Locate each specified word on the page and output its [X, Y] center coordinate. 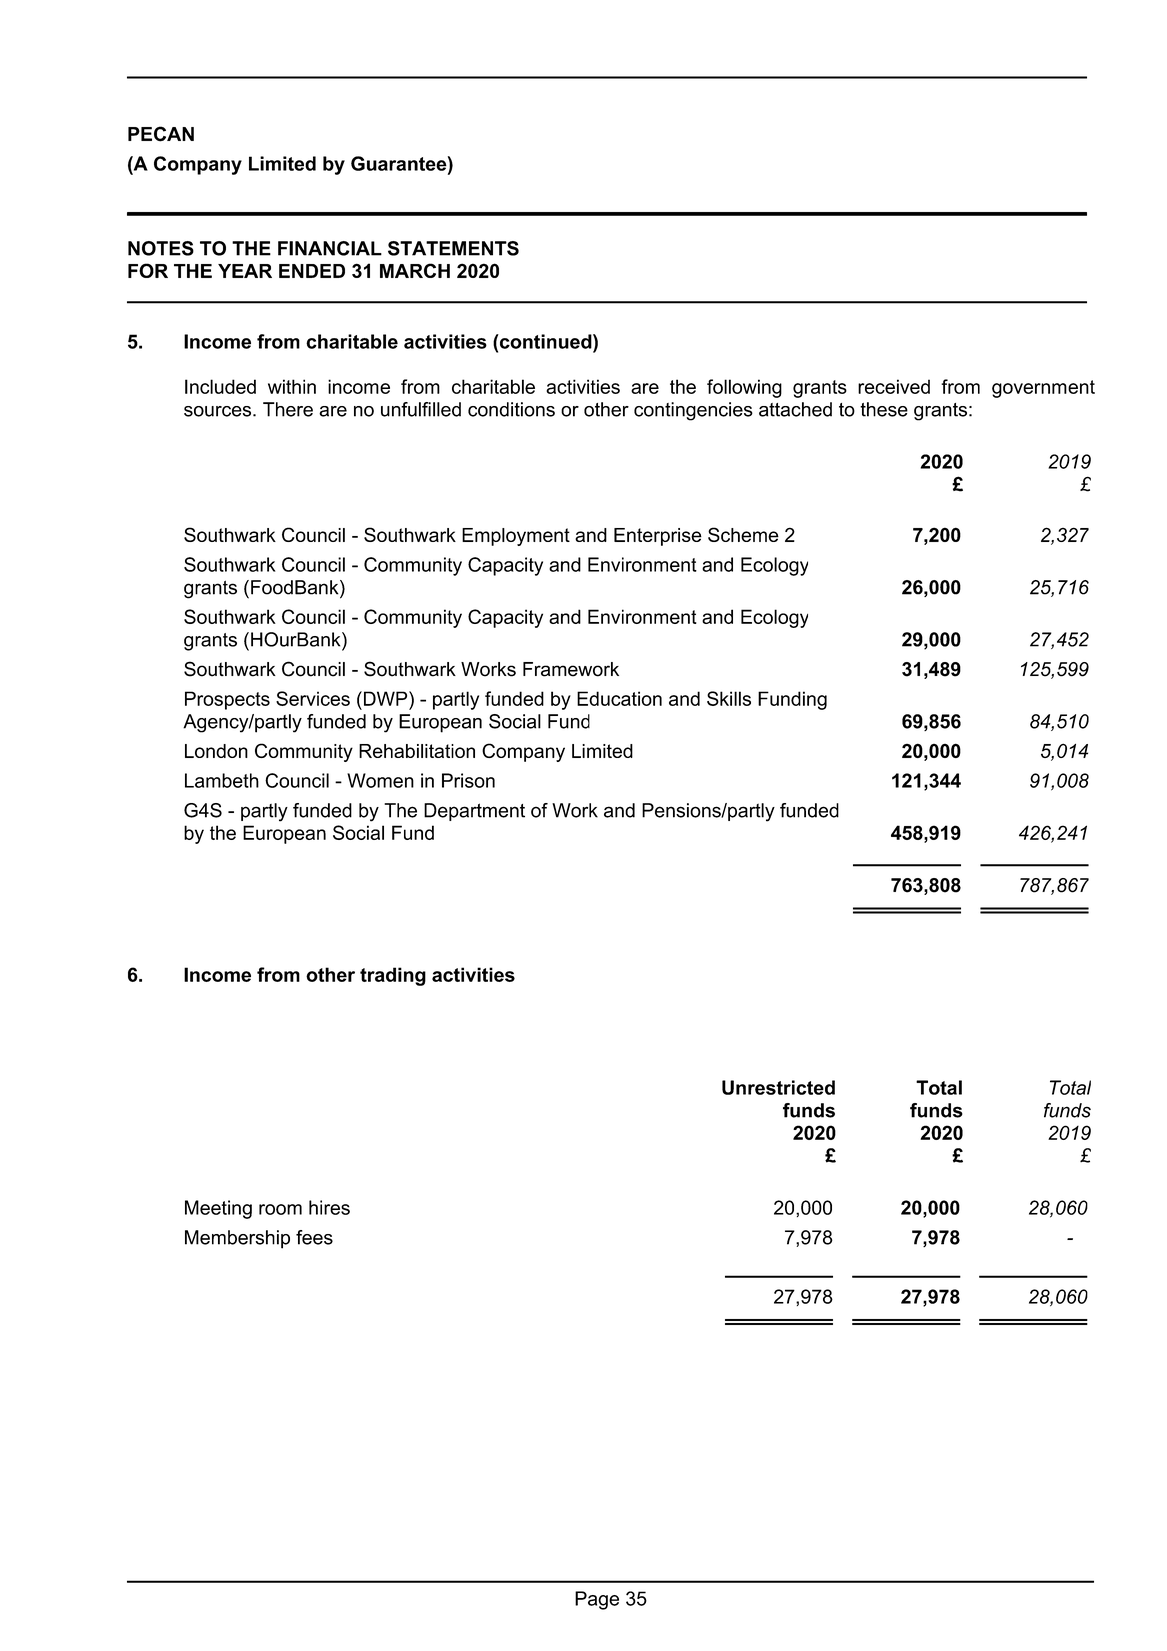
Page [597, 1600]
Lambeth [222, 780]
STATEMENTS [453, 248]
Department [474, 812]
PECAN [161, 134]
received [894, 386]
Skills [729, 698]
